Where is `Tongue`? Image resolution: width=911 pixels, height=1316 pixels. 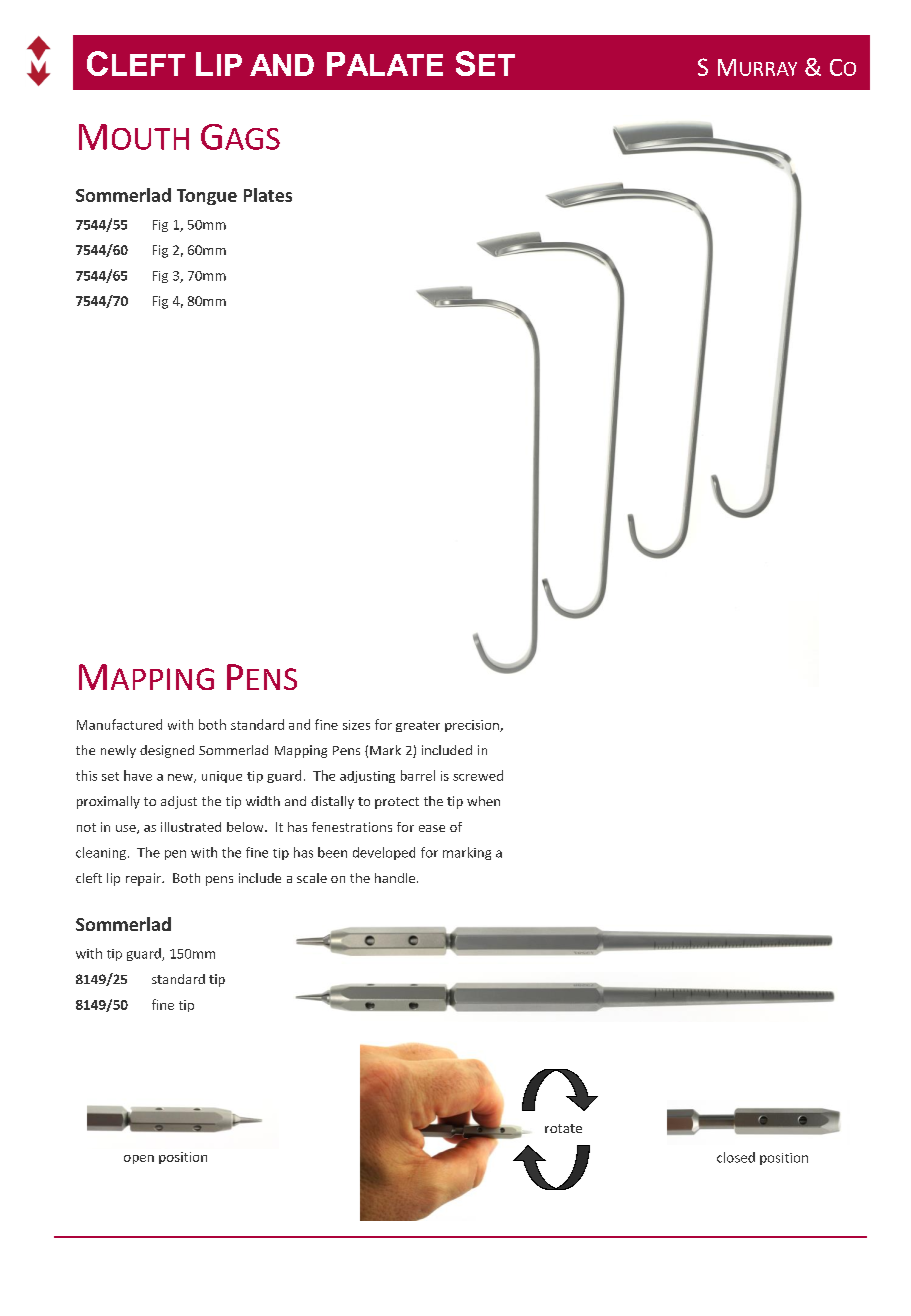
Tongue is located at coordinates (207, 197).
